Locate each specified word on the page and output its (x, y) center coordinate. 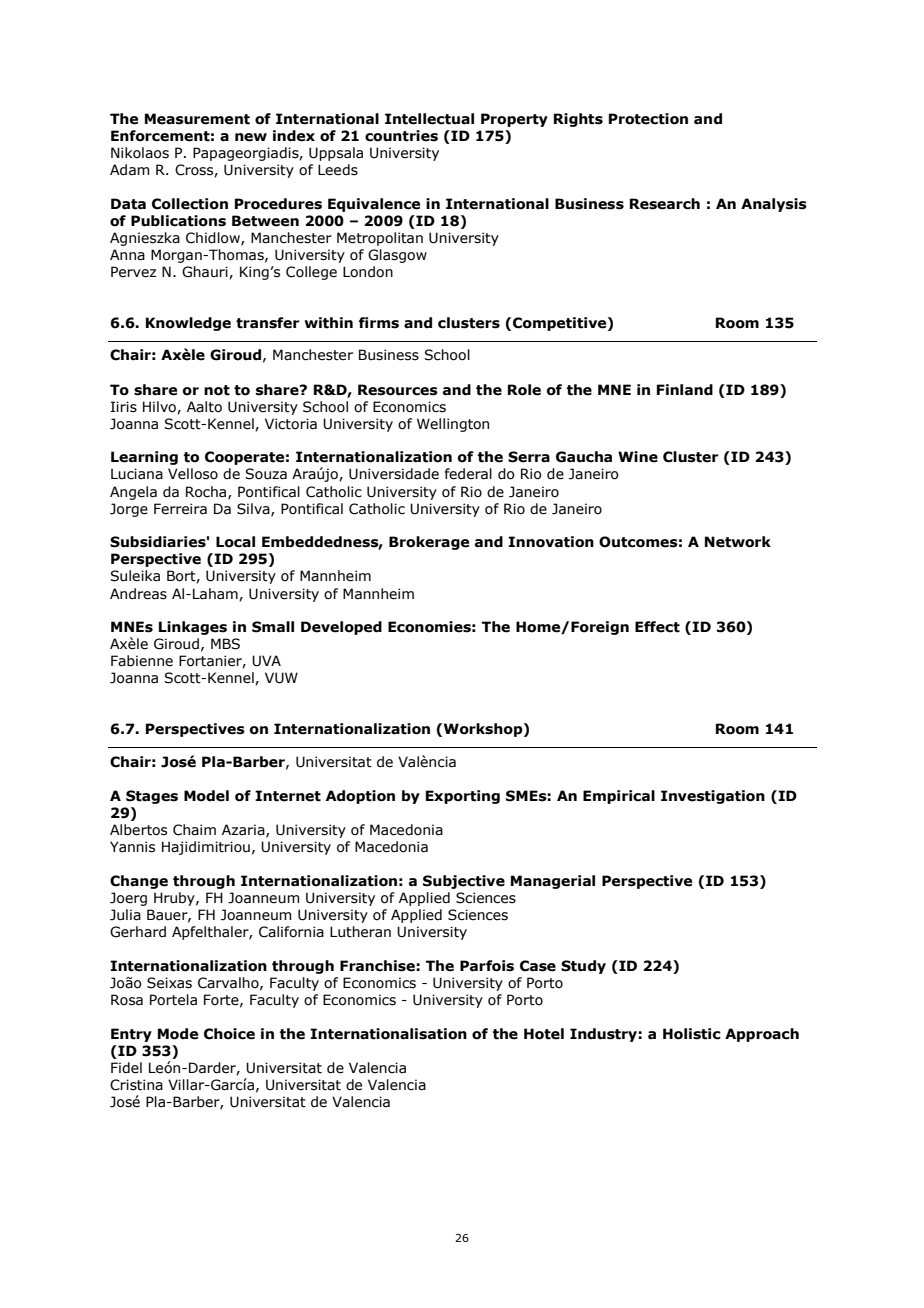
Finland (685, 390)
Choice (229, 1034)
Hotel (544, 1034)
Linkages (193, 628)
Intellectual (429, 119)
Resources (398, 390)
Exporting (463, 797)
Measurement (197, 119)
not (217, 390)
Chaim (194, 830)
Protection (648, 119)
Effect (657, 627)
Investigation (713, 797)
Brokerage (429, 543)
